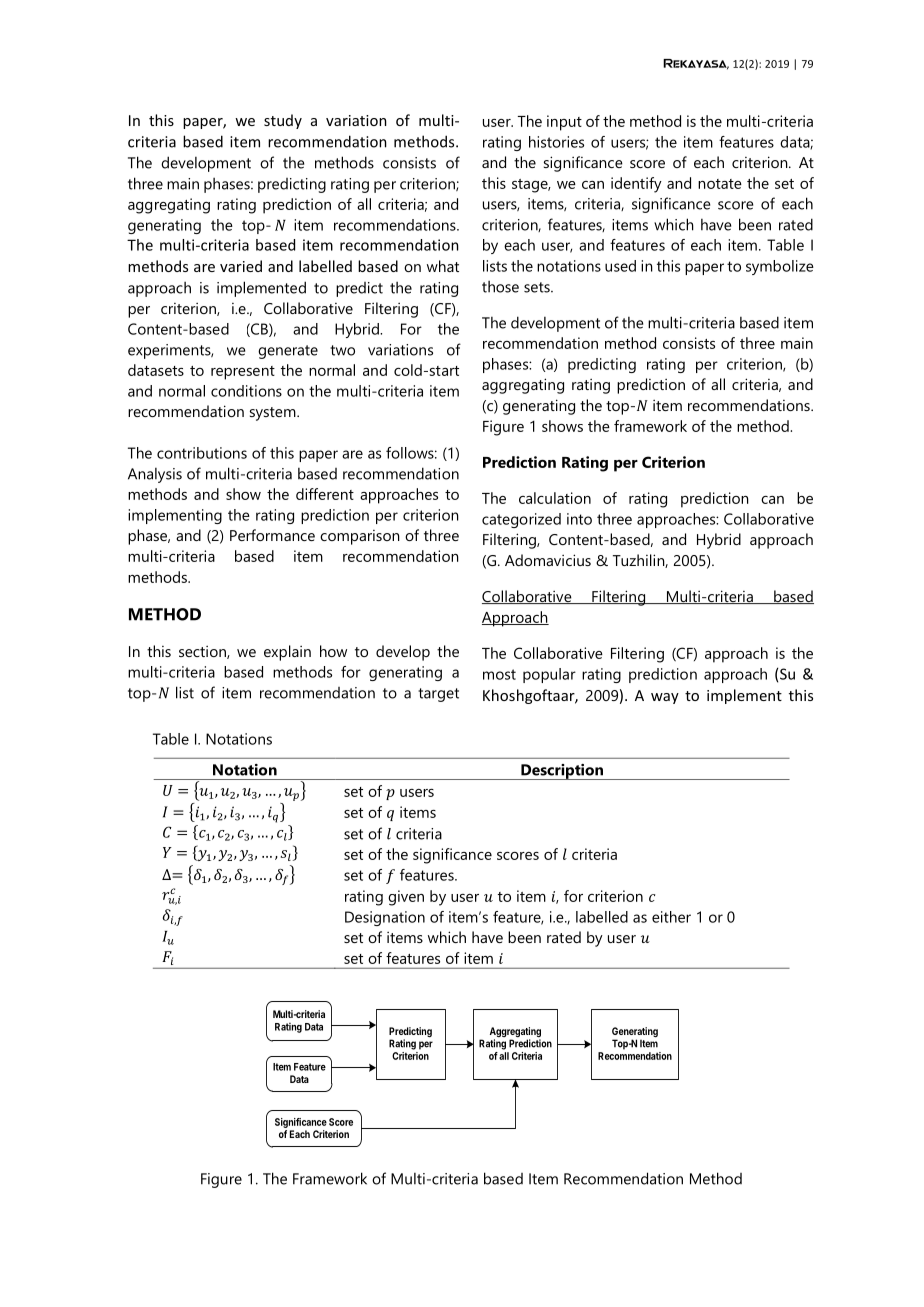  Describe the element at coordinates (556, 142) in the screenshot. I see `histories` at that location.
